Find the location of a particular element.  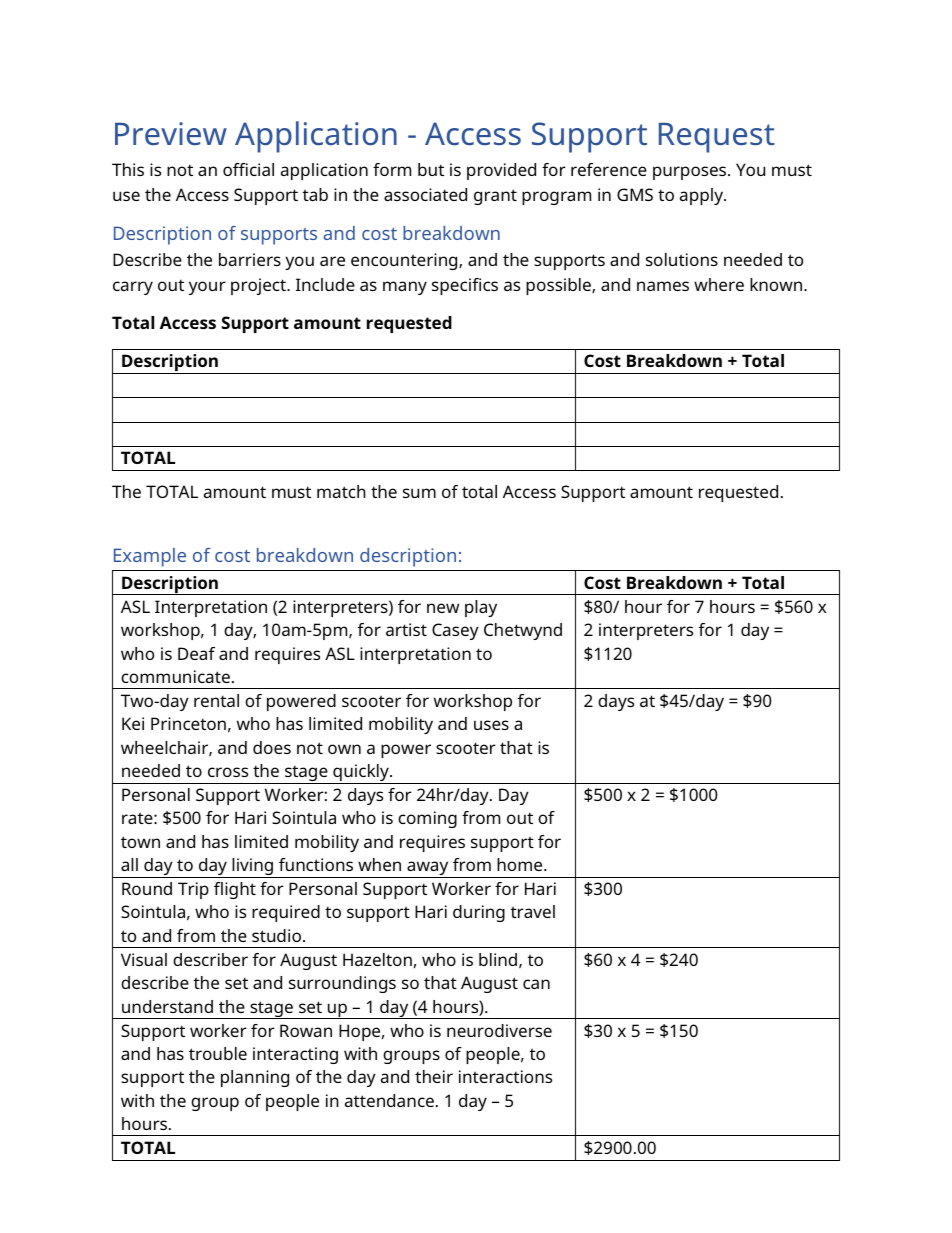

play is located at coordinates (481, 608).
